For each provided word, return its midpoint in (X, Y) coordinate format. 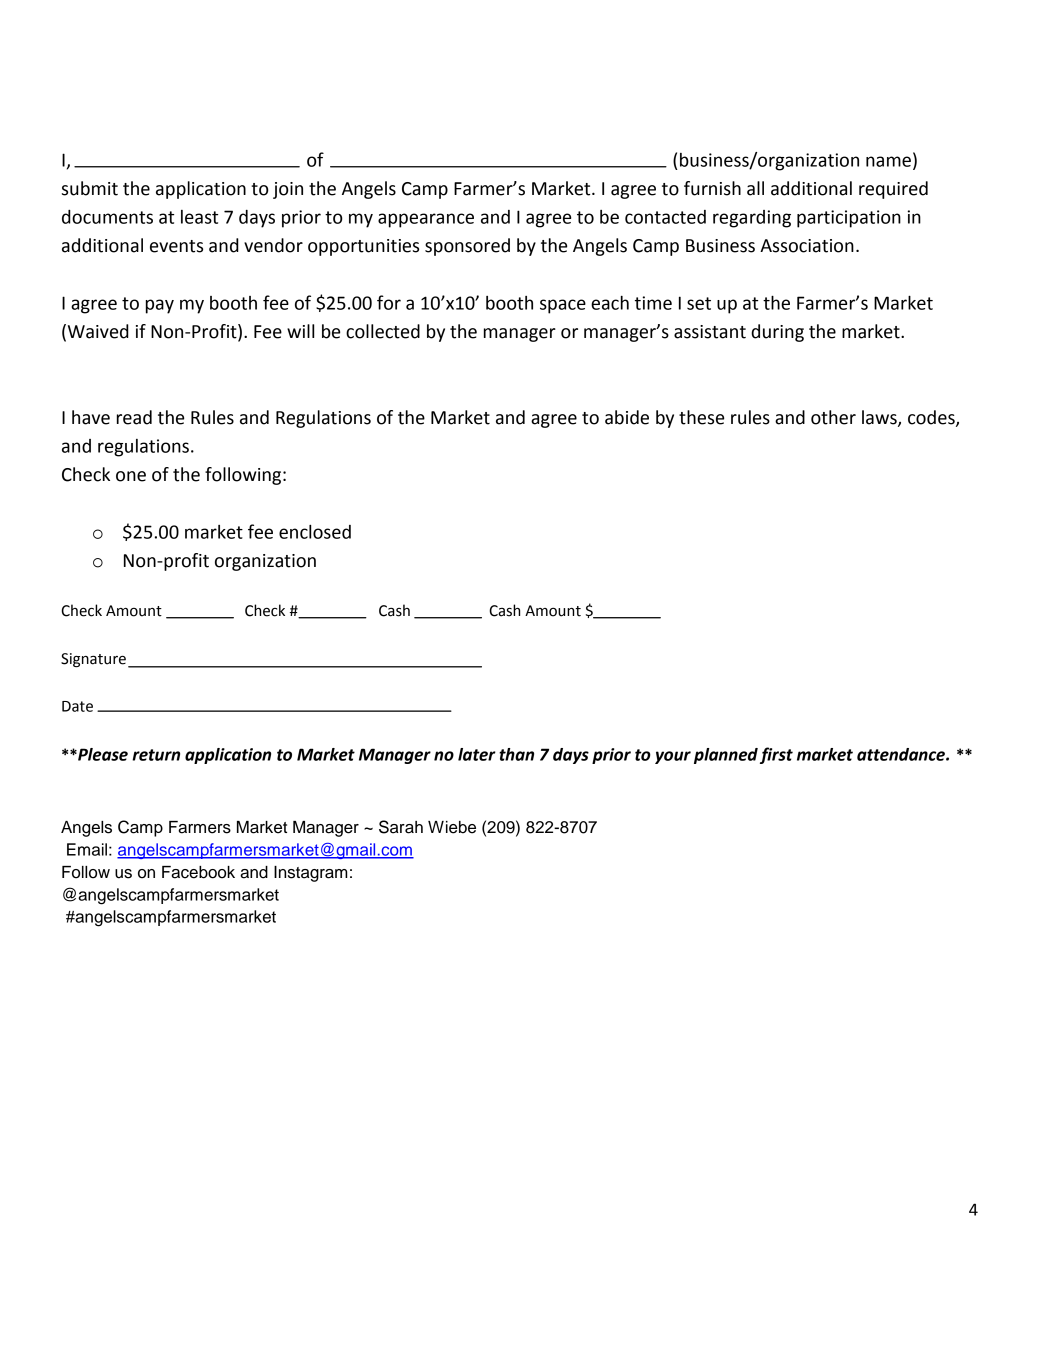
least (199, 217)
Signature (93, 660)
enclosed (315, 532)
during (777, 333)
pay (160, 306)
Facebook (198, 872)
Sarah (401, 827)
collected (383, 331)
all (755, 188)
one (131, 476)
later (477, 754)
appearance (426, 220)
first (776, 755)
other (833, 417)
